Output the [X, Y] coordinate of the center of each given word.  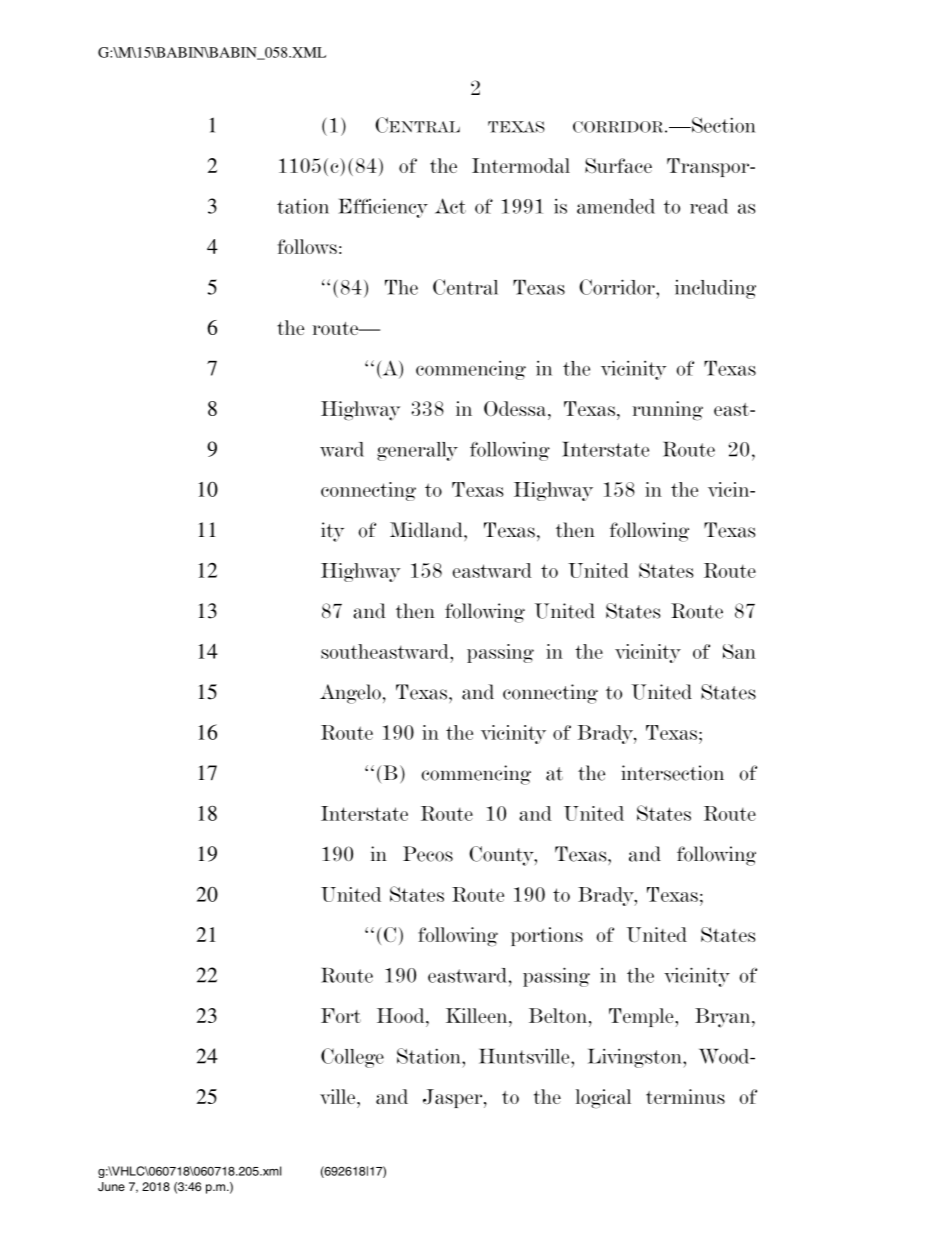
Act [450, 206]
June [111, 1186]
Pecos [428, 854]
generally [417, 451]
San [739, 651]
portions [547, 936]
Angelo [350, 694]
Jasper [454, 1098]
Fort [341, 1015]
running [667, 411]
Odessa [516, 408]
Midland [427, 530]
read [709, 206]
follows [307, 246]
